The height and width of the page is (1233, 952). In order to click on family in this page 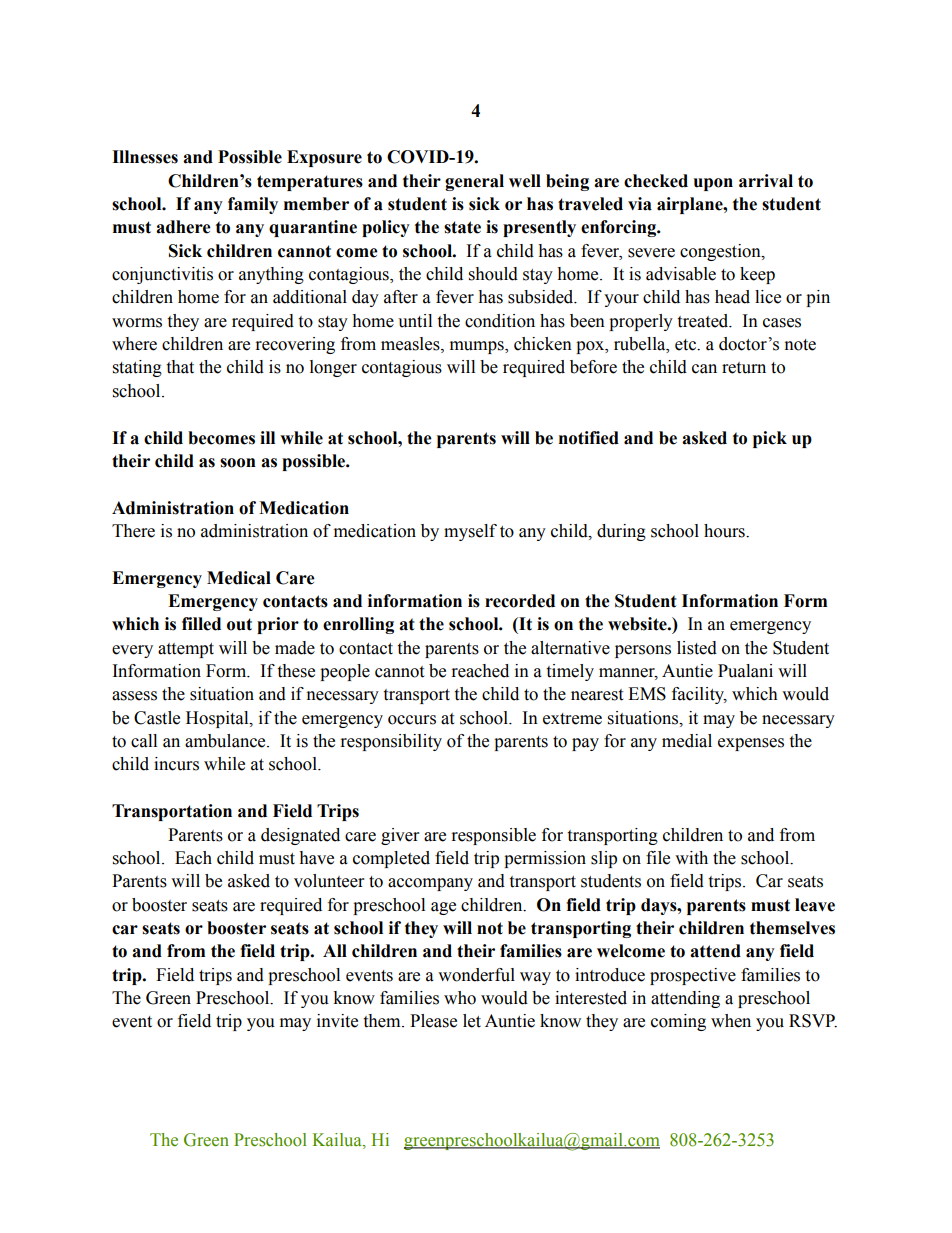, I will do `click(253, 205)`.
